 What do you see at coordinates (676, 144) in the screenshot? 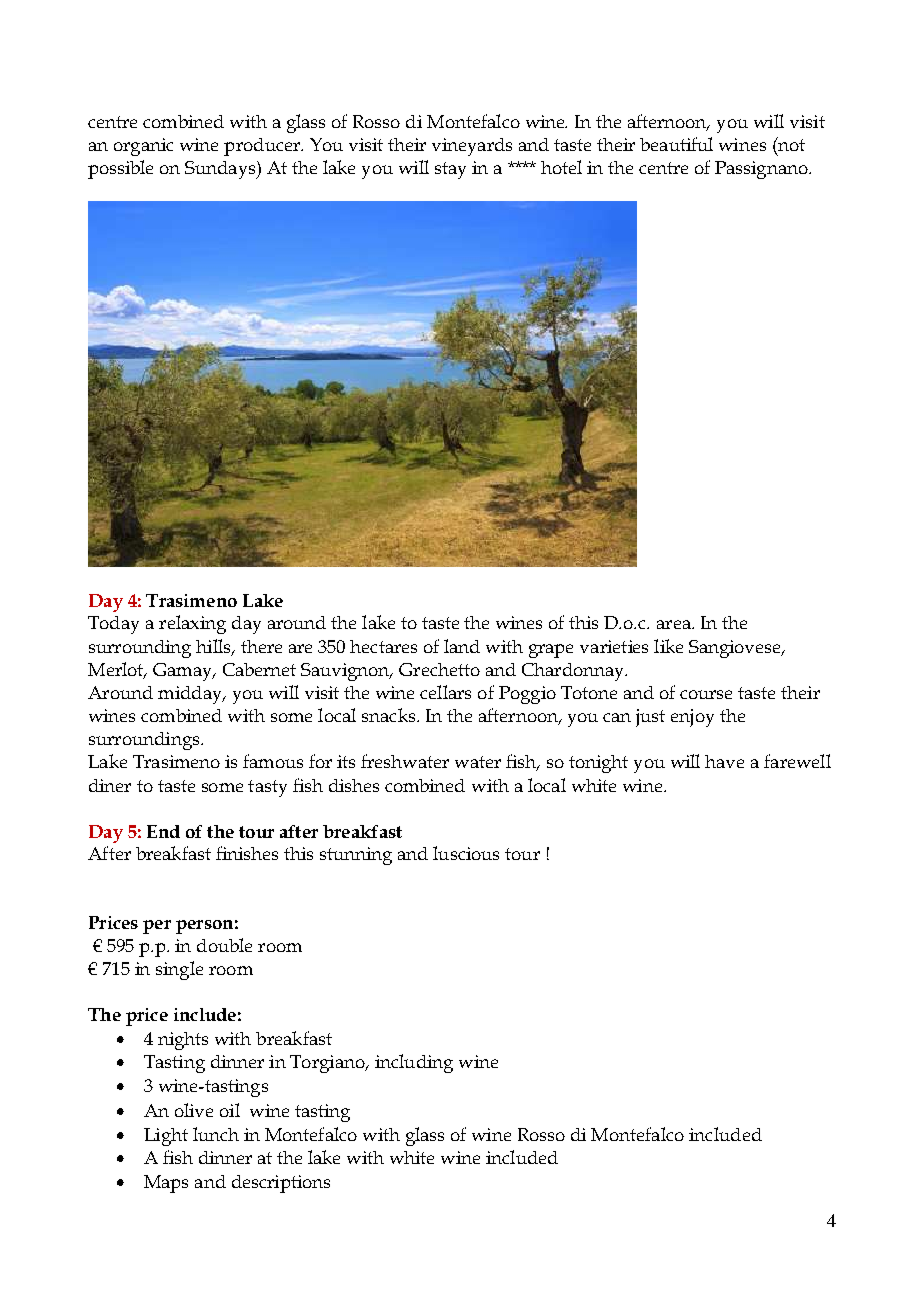
I see `beautiful` at bounding box center [676, 144].
